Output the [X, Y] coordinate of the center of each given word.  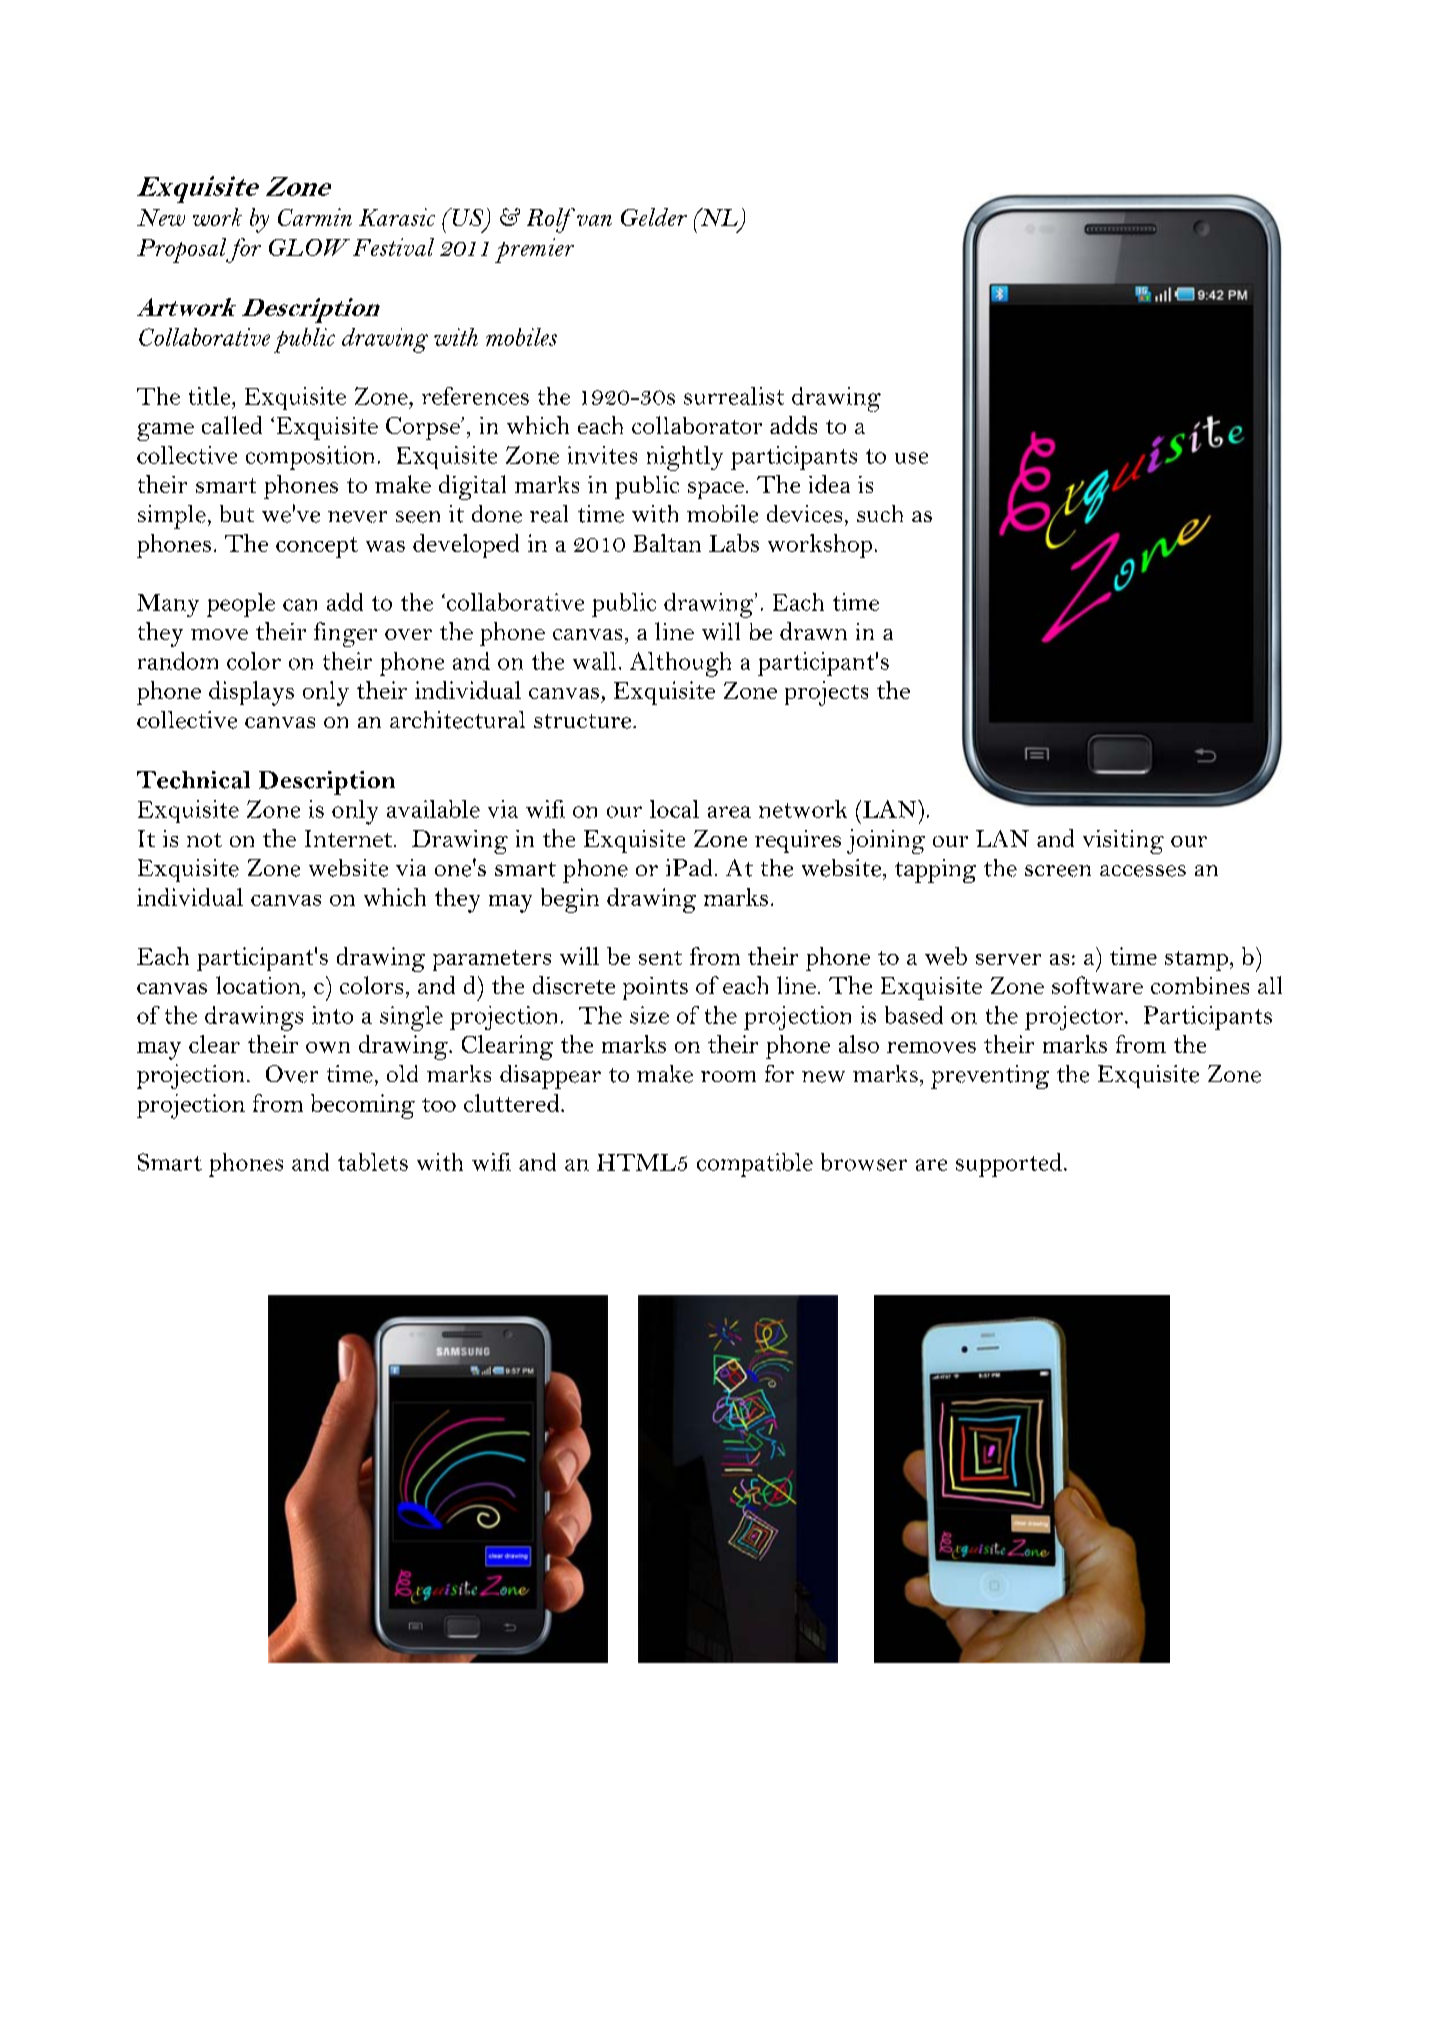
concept [317, 547]
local [674, 809]
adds [793, 425]
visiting [1123, 842]
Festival [393, 247]
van [594, 220]
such [880, 513]
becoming [363, 1106]
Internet [348, 838]
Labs [734, 543]
